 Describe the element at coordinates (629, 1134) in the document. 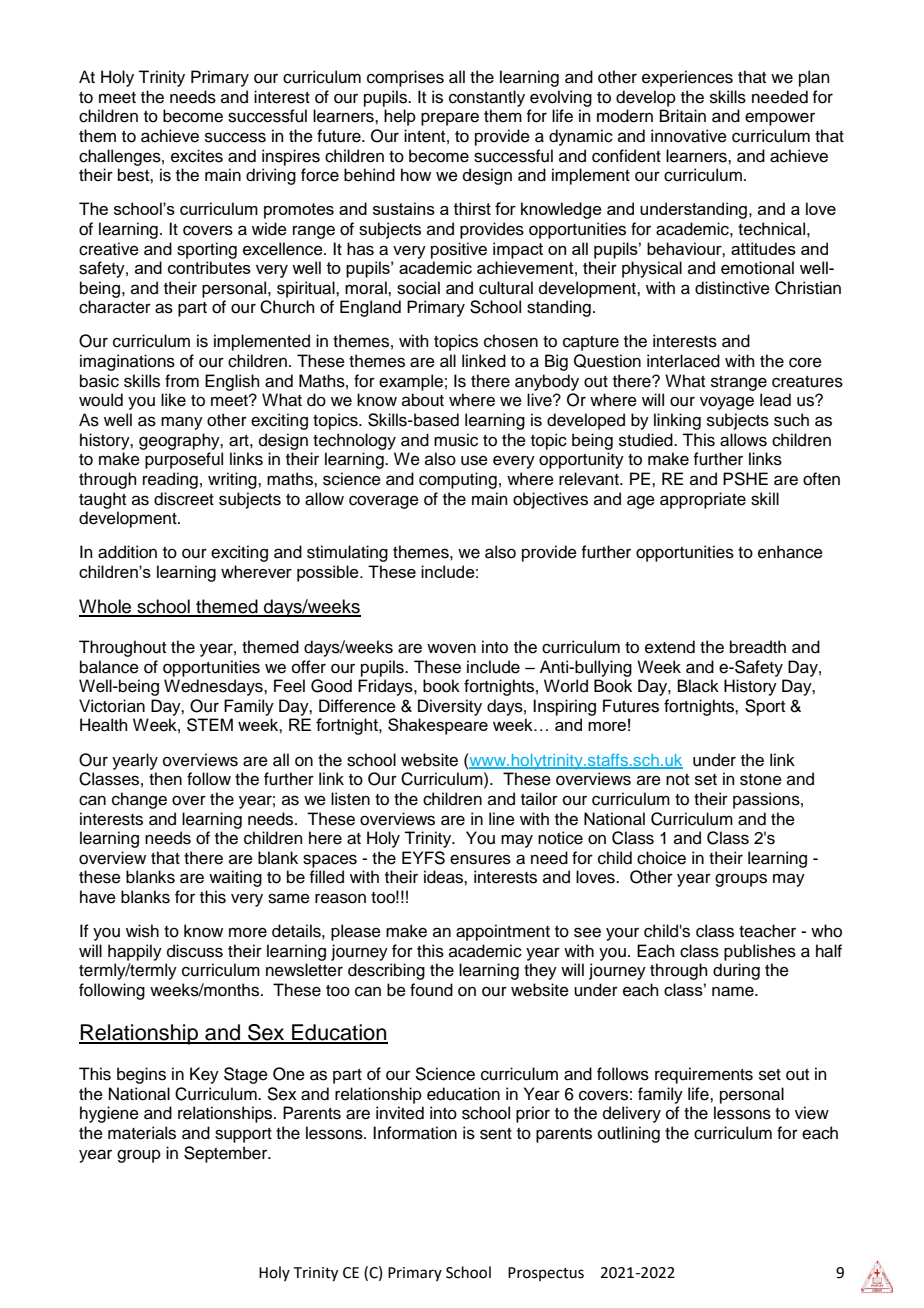

I see `outlining` at that location.
